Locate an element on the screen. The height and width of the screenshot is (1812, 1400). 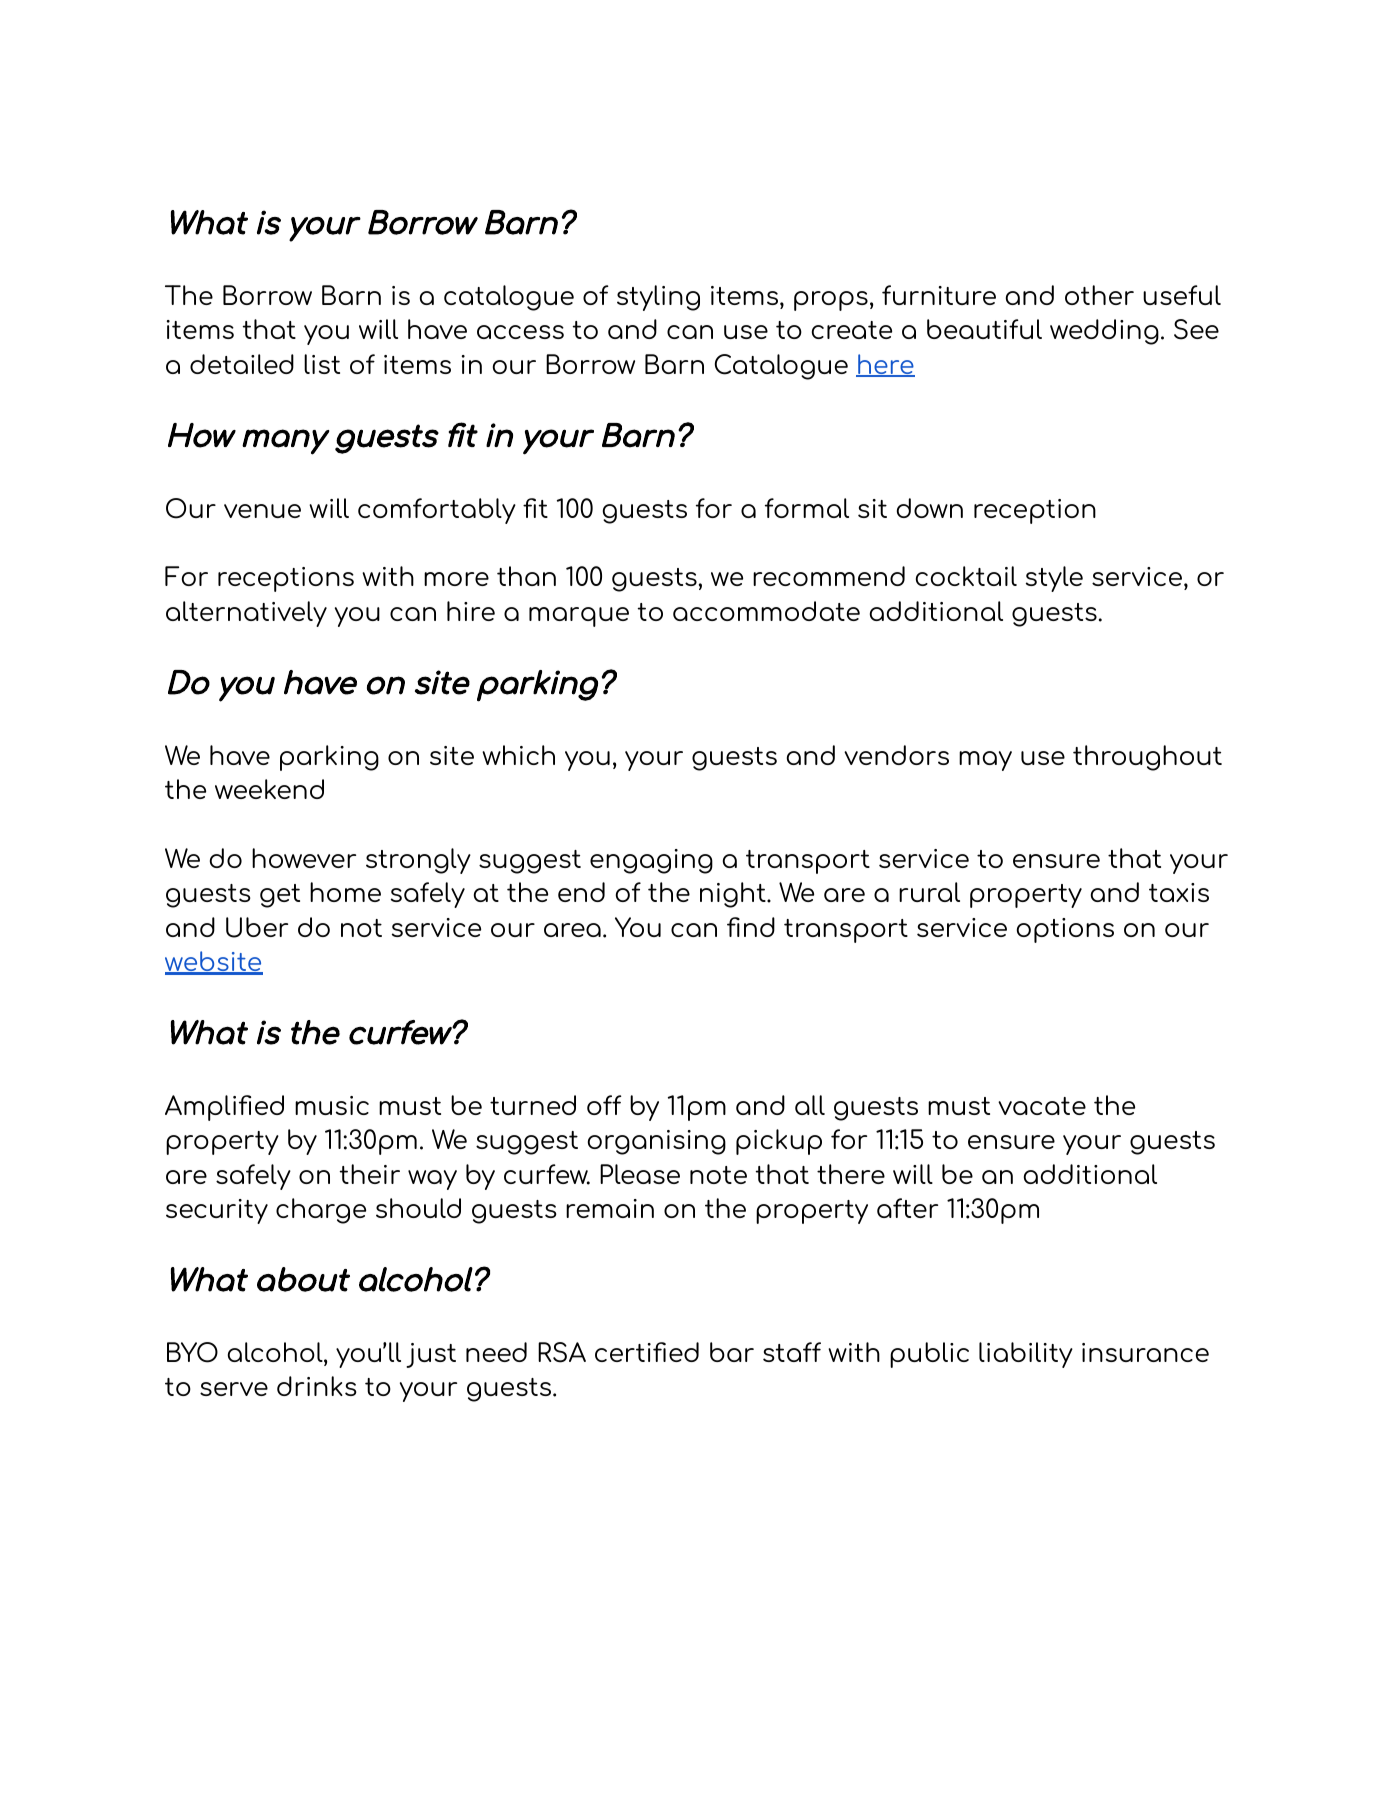
list is located at coordinates (322, 364).
